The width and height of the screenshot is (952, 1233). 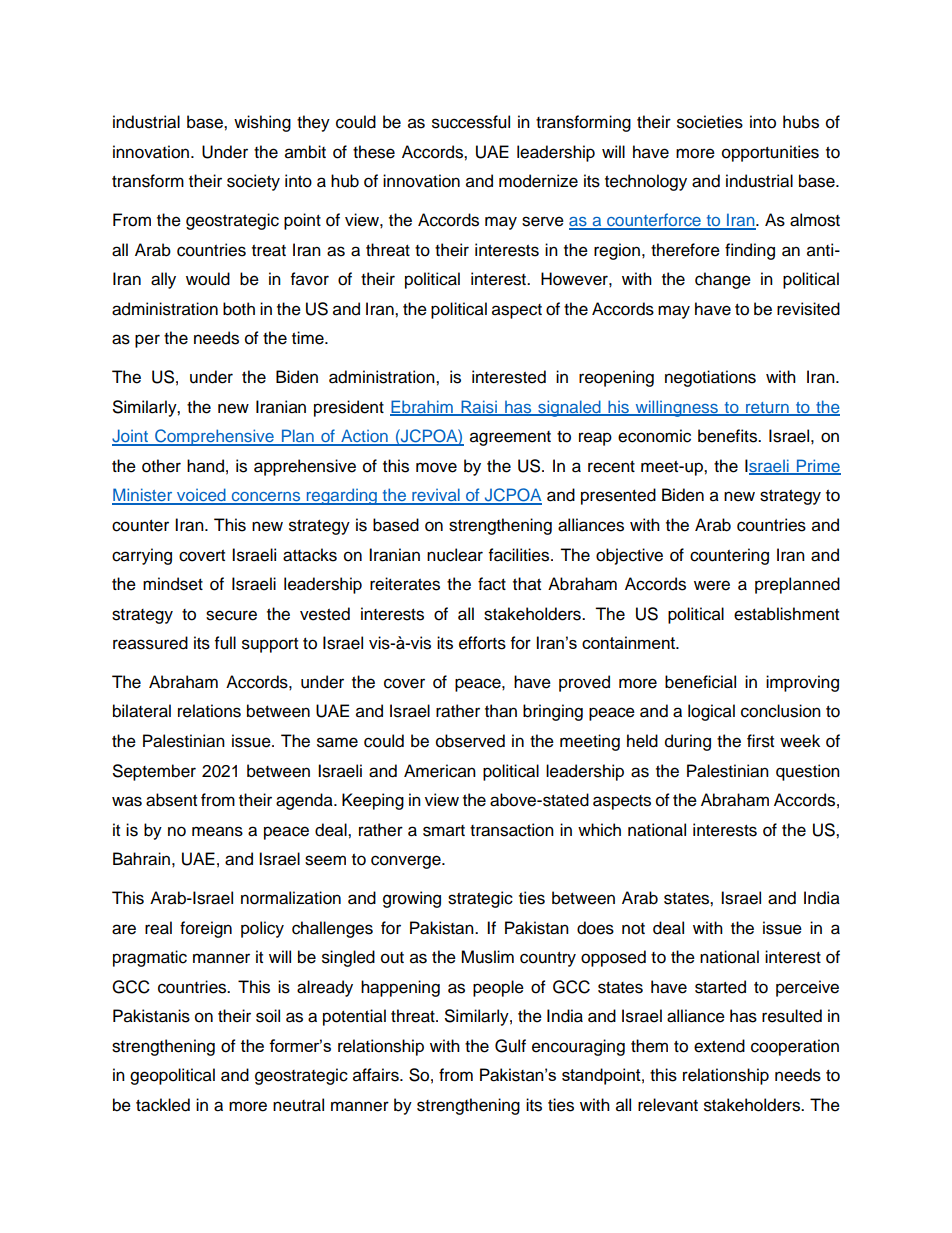 I want to click on Gulf, so click(x=510, y=1046).
